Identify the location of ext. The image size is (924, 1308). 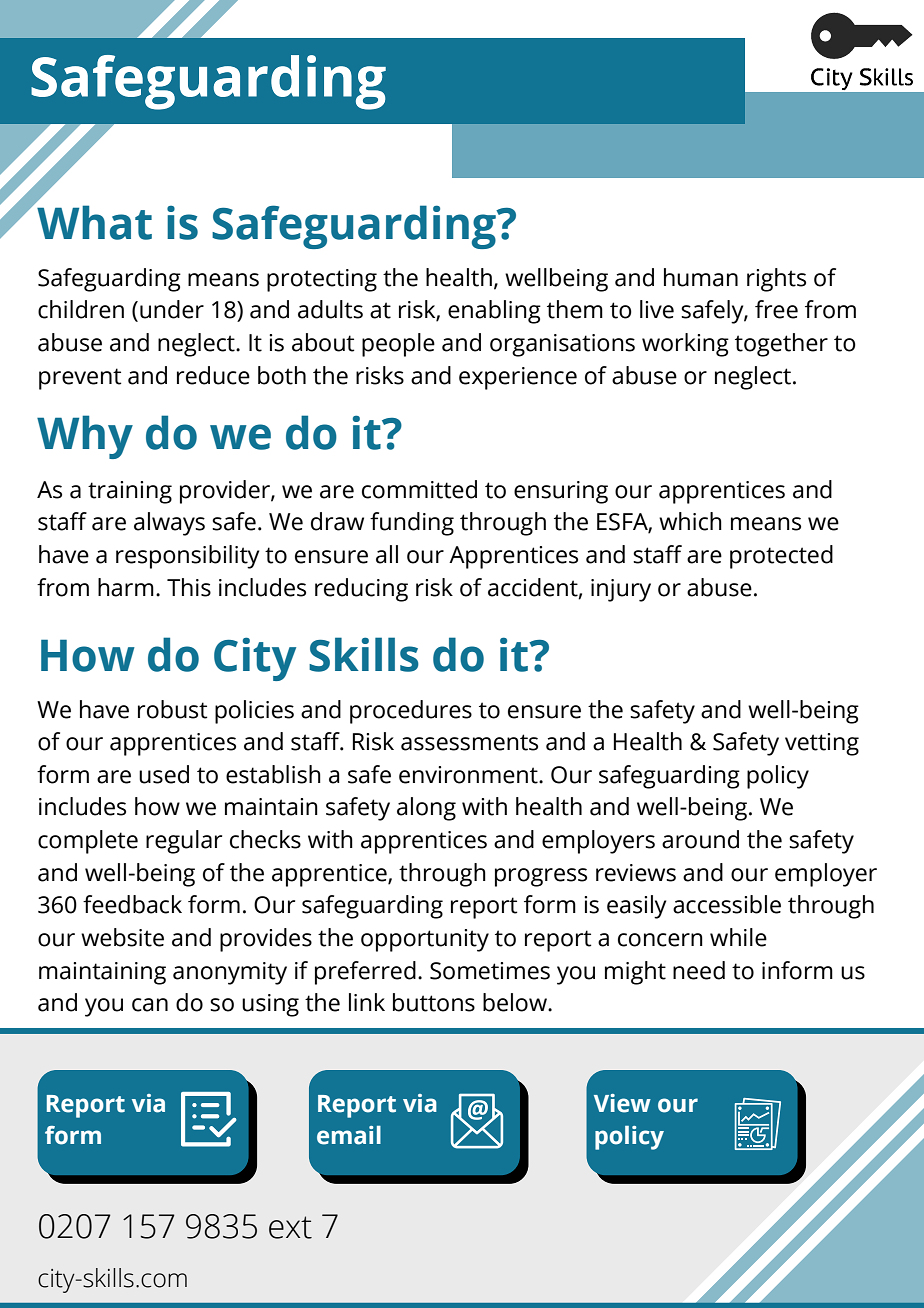
(290, 1227).
